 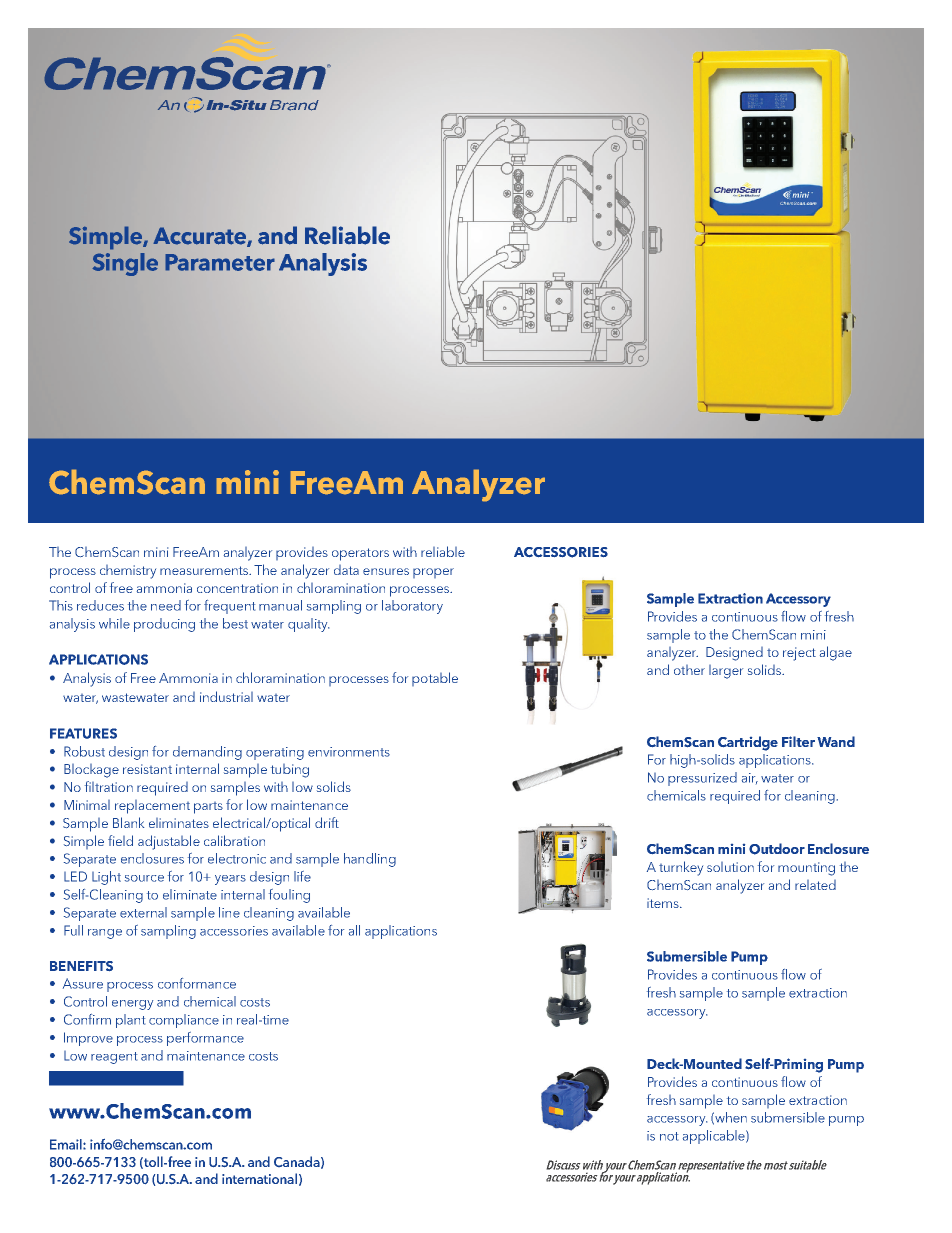 What do you see at coordinates (220, 262) in the document?
I see `Parameter` at bounding box center [220, 262].
